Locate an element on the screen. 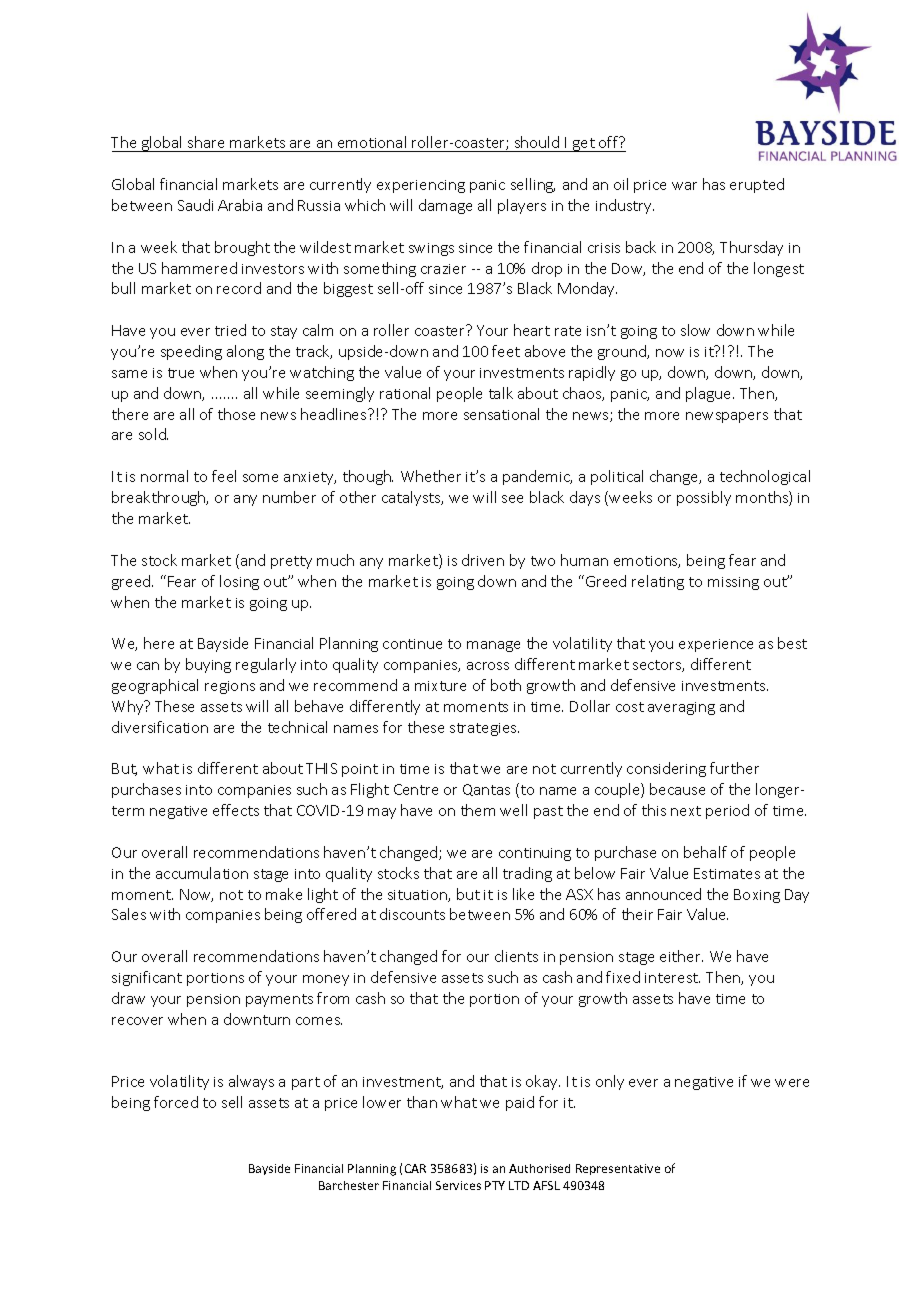  forced is located at coordinates (176, 1102).
